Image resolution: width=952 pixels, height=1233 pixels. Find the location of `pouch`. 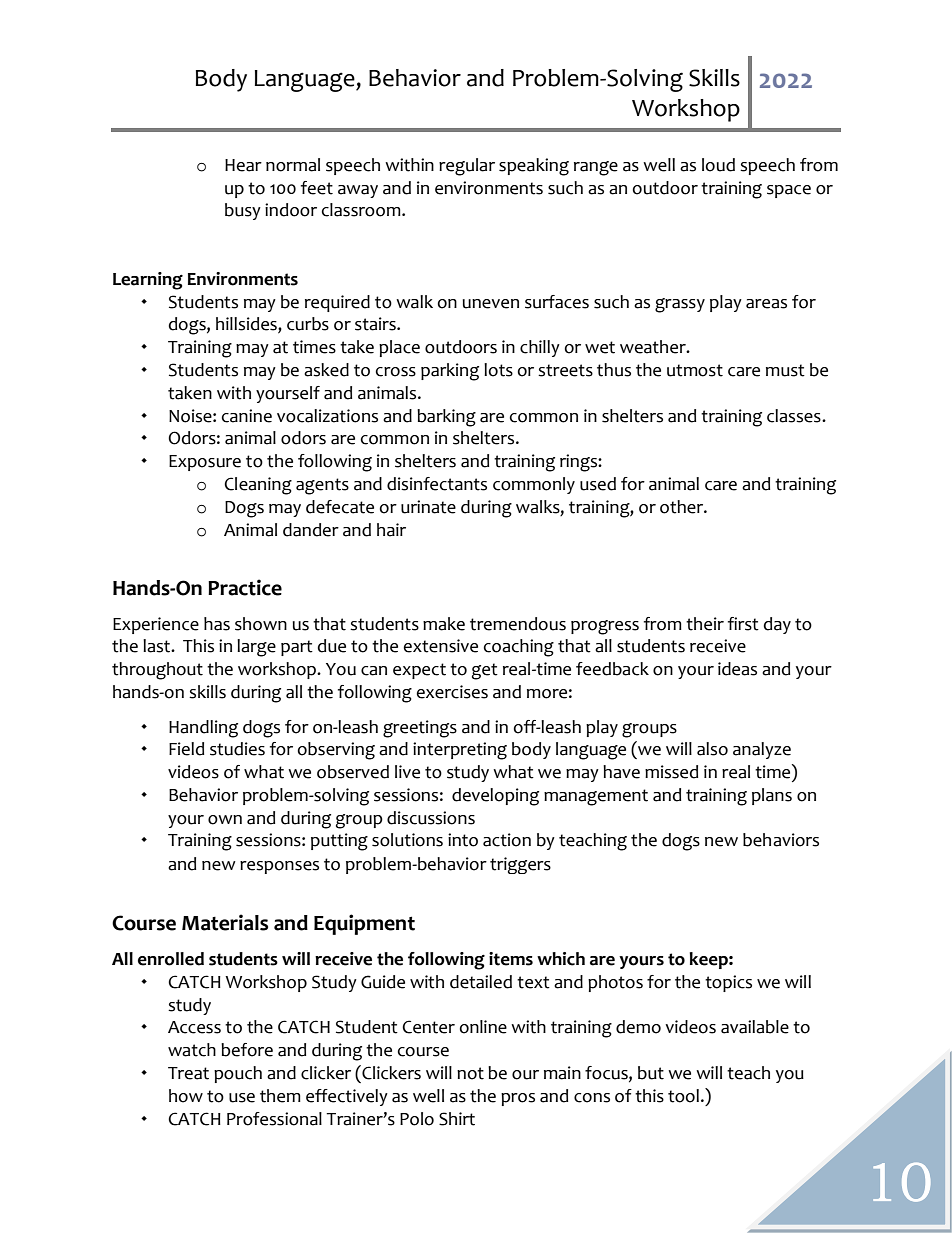

pouch is located at coordinates (238, 1074).
